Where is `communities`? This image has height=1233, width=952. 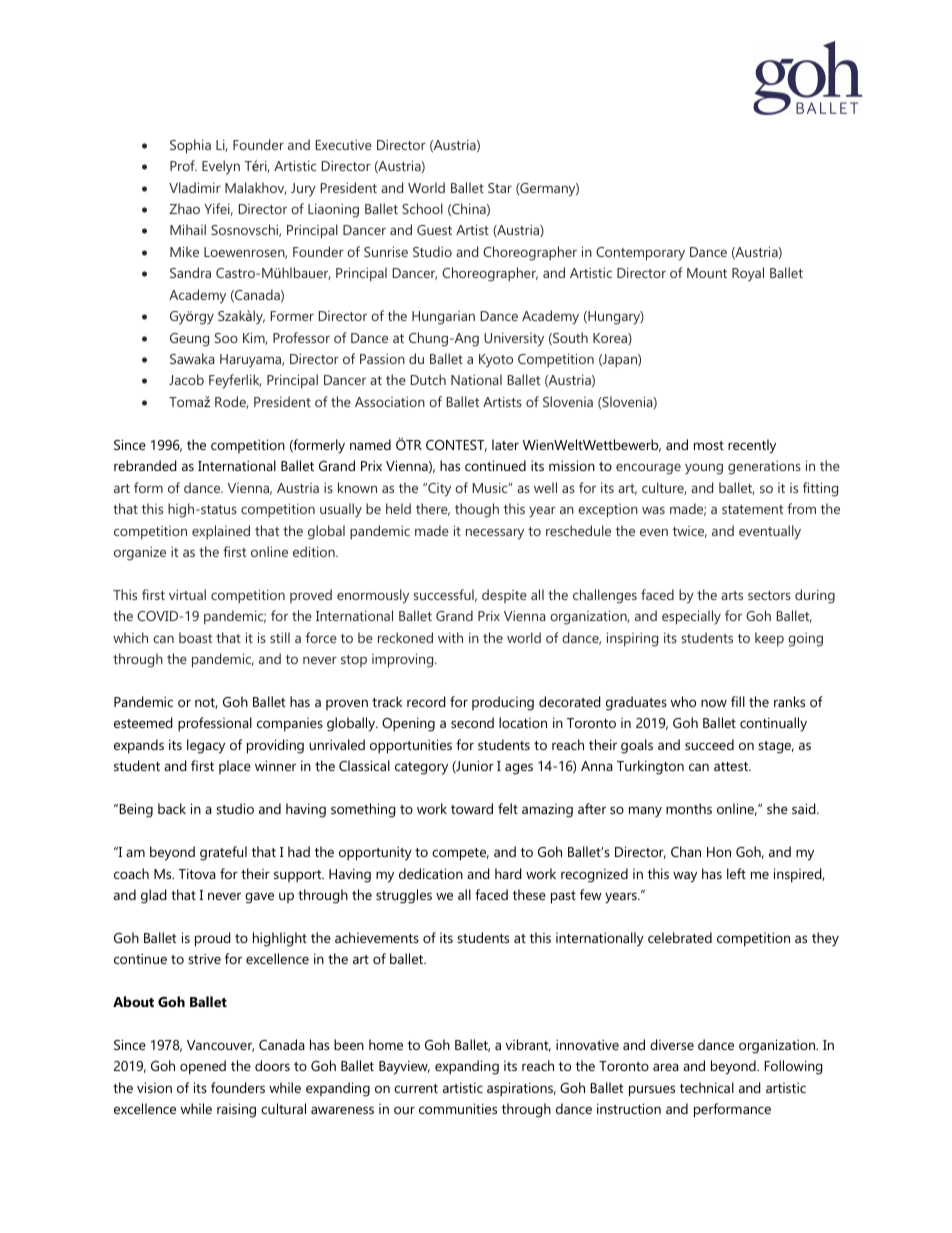
communities is located at coordinates (458, 1108).
